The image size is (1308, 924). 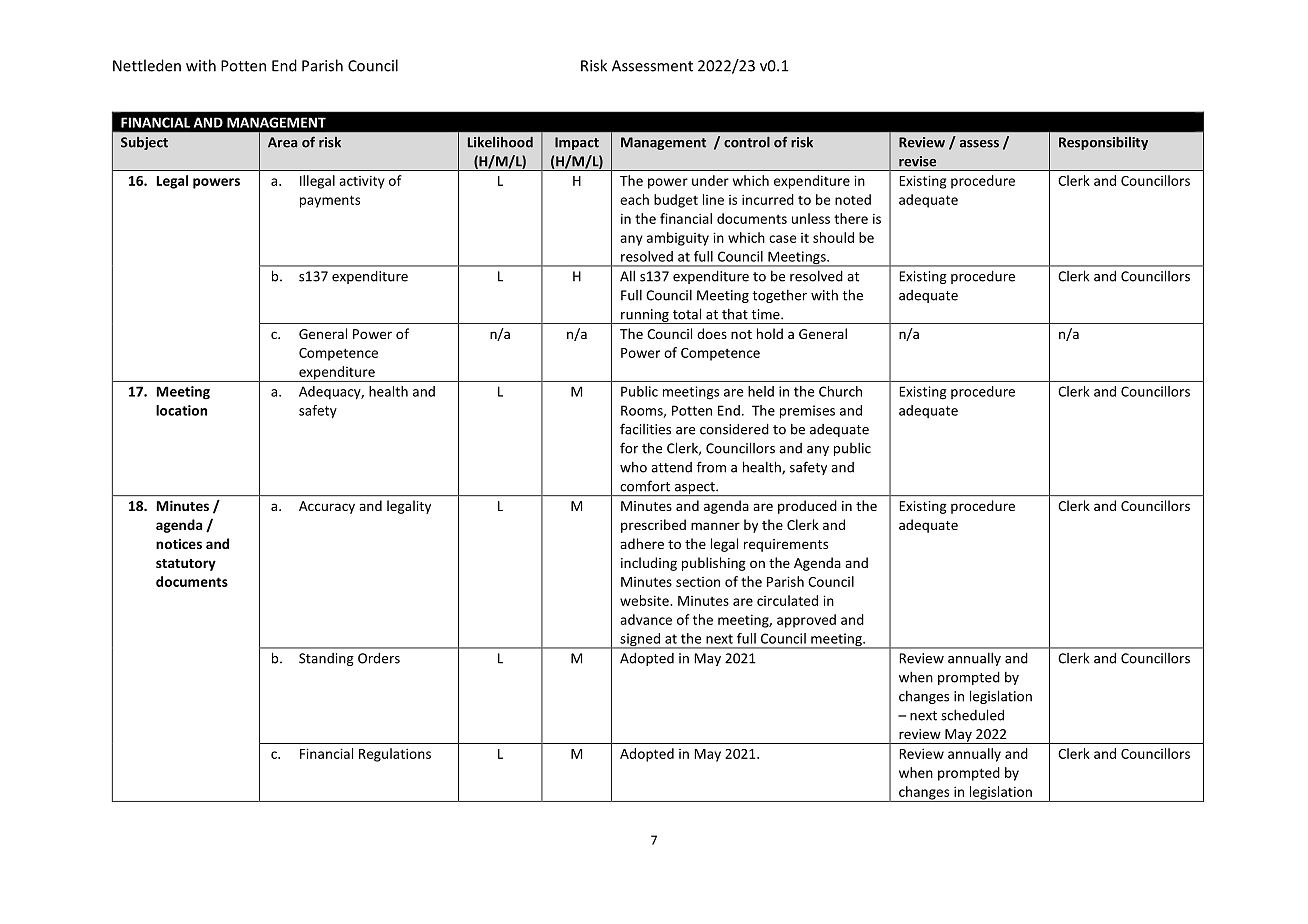 What do you see at coordinates (186, 565) in the document?
I see `statutory` at bounding box center [186, 565].
